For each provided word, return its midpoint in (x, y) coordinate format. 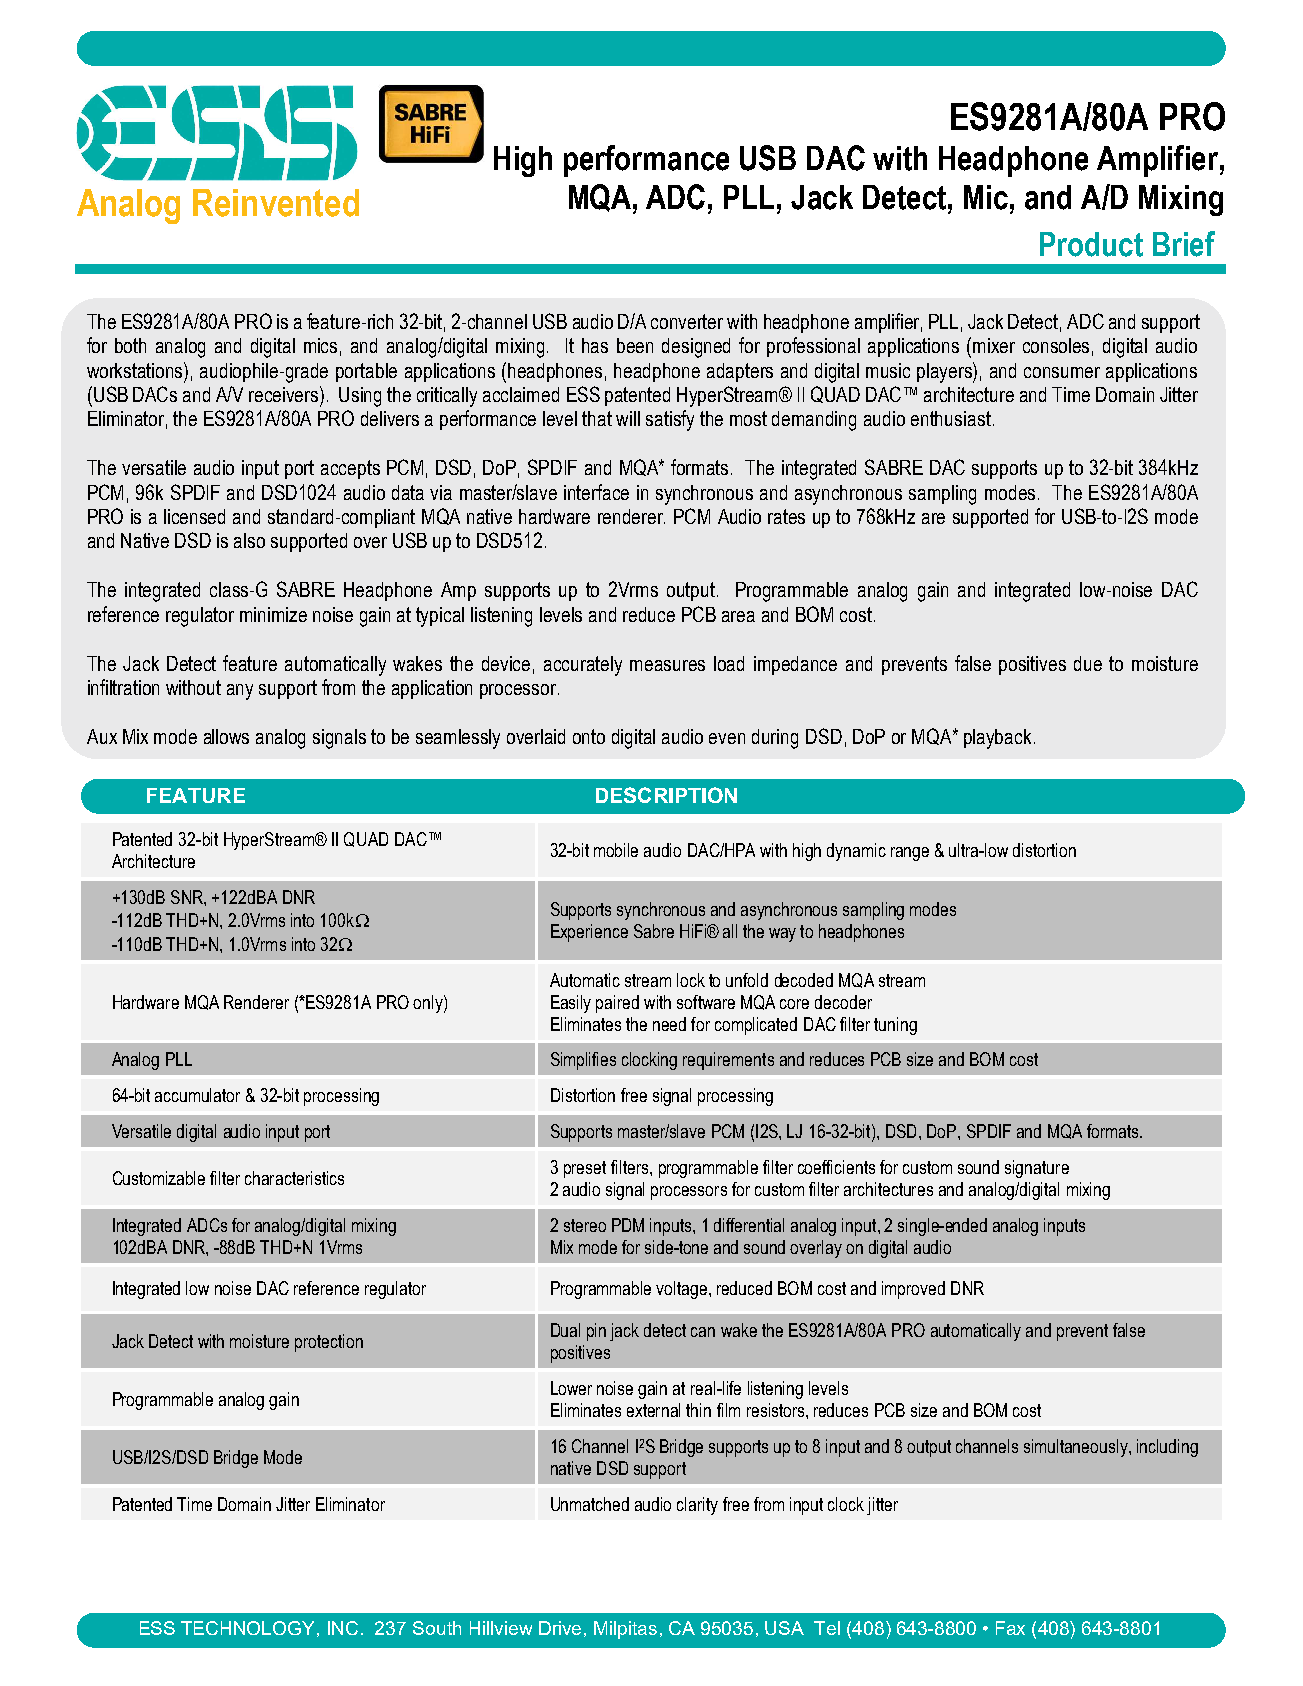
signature (1037, 1169)
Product (1091, 244)
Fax (1010, 1628)
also (249, 540)
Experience (589, 933)
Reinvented (276, 203)
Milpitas (625, 1630)
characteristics (294, 1178)
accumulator (197, 1095)
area (738, 616)
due (1088, 663)
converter (687, 321)
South (437, 1628)
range (910, 854)
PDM (628, 1225)
